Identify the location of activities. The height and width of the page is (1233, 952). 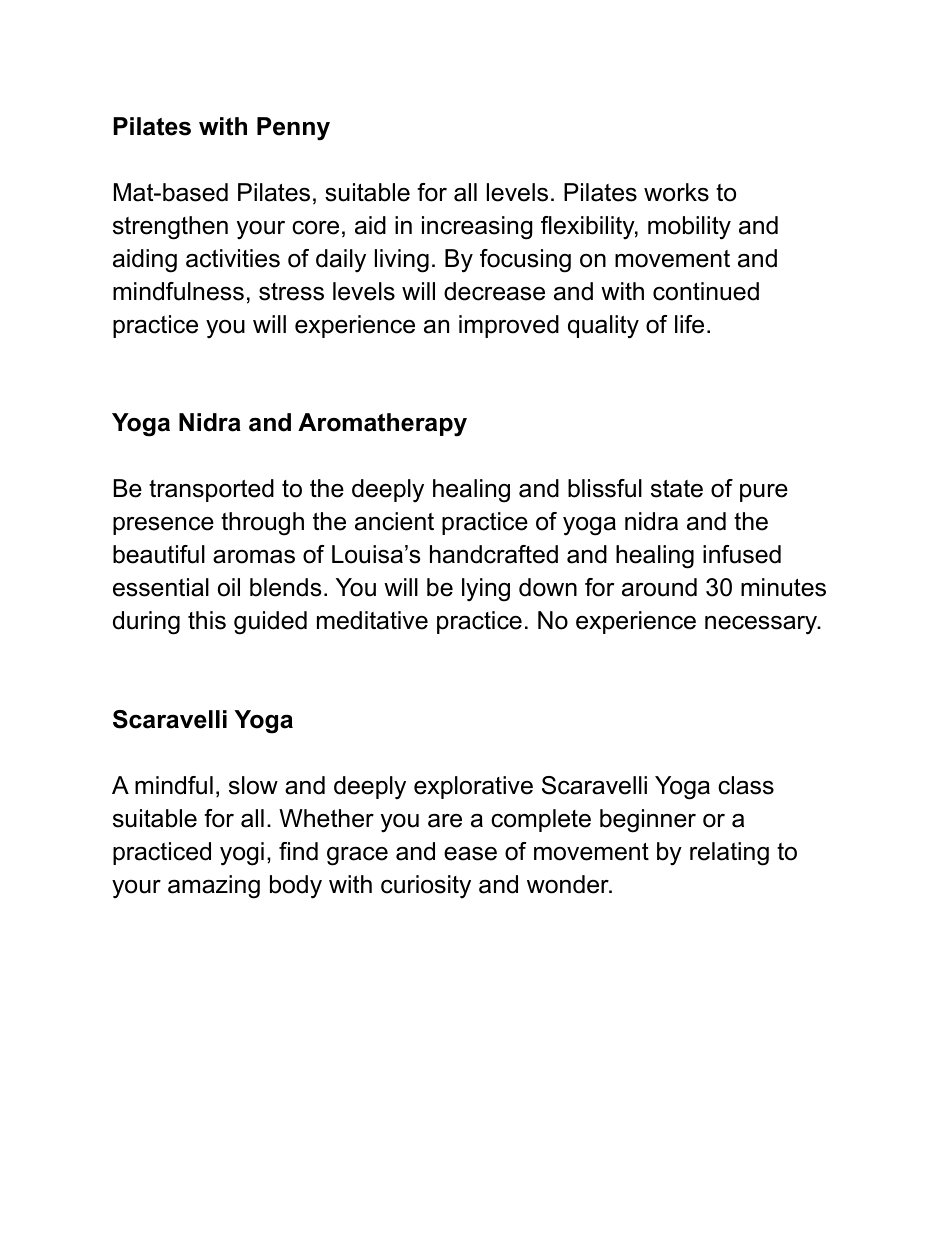
(233, 258).
